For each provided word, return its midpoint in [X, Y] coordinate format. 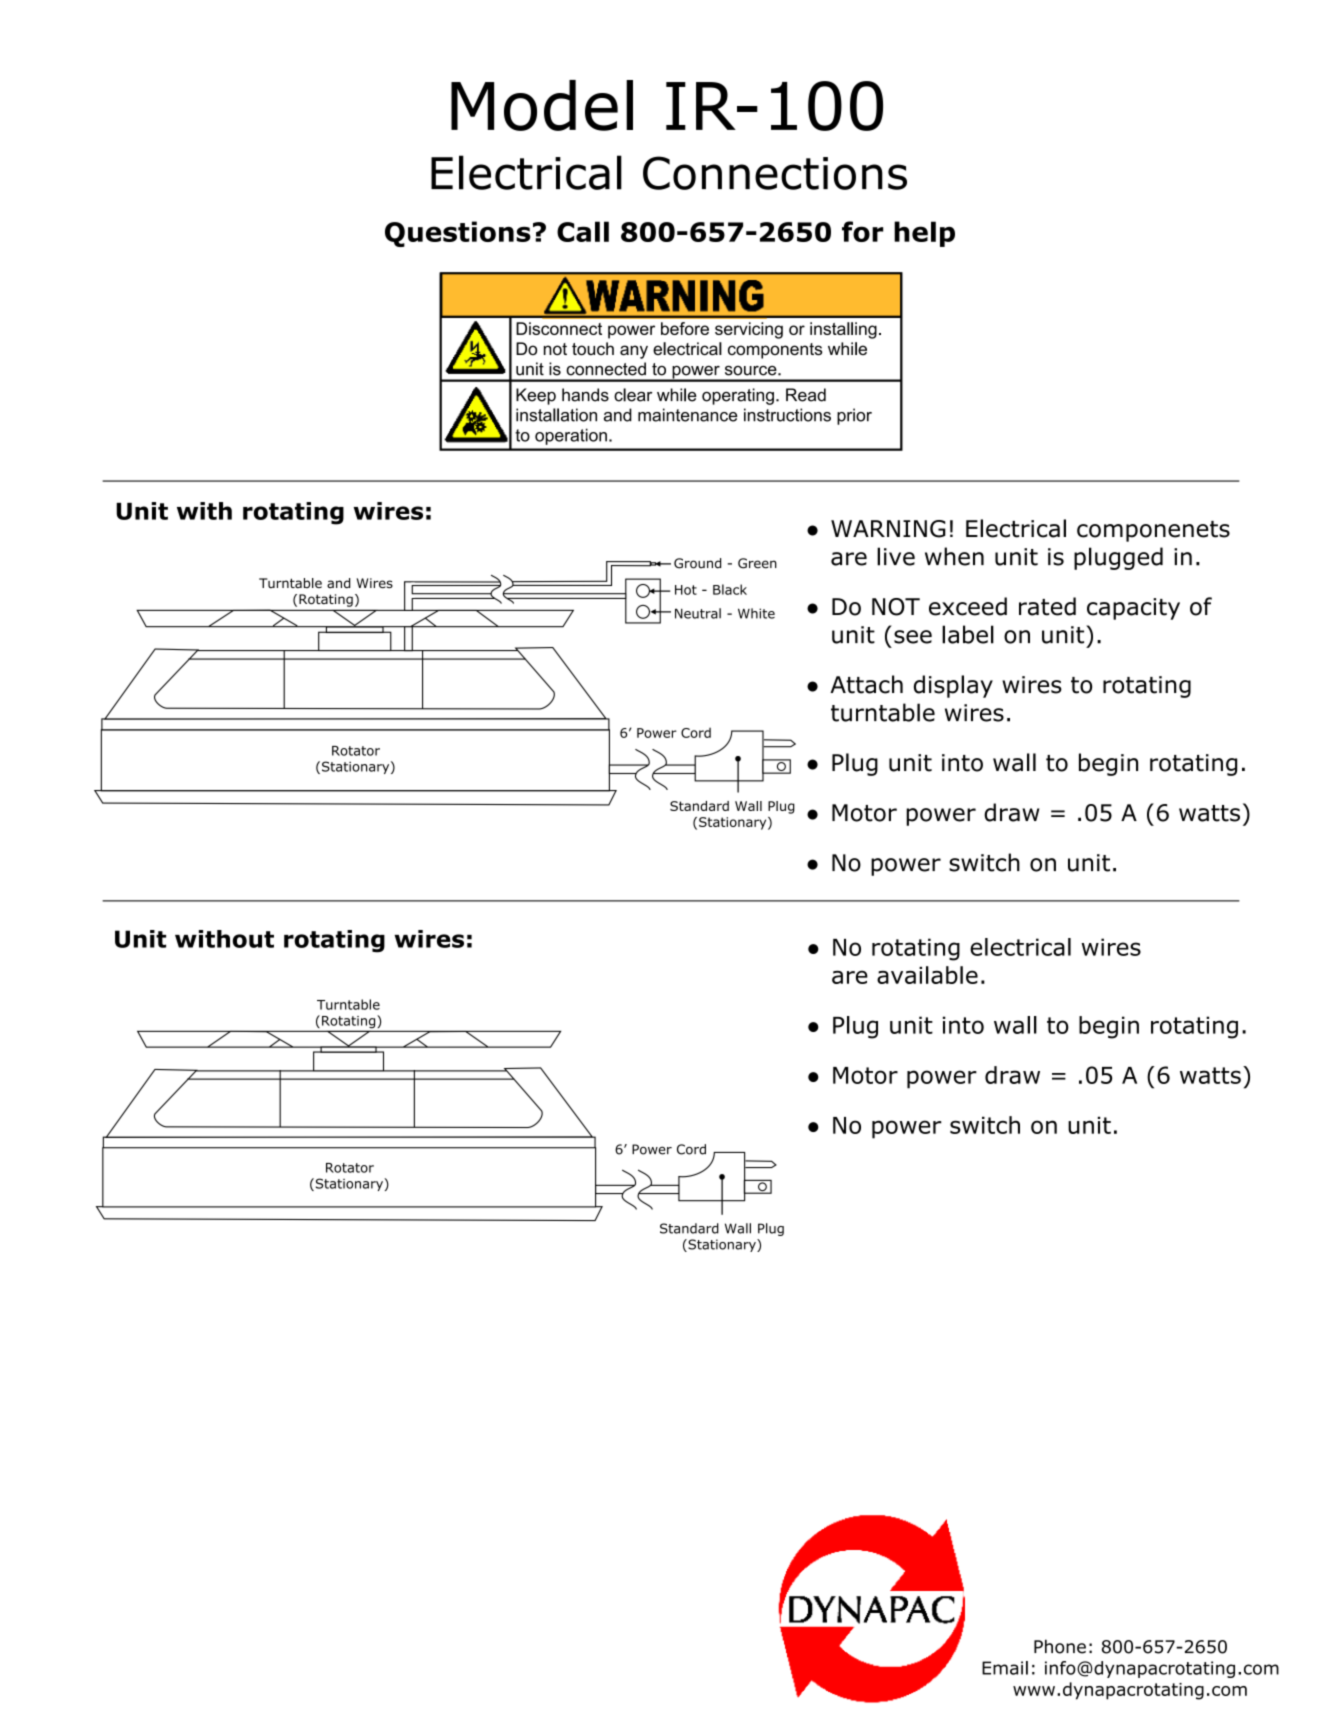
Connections [775, 173]
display [953, 686]
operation [571, 436]
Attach [866, 684]
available [927, 975]
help [924, 234]
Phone [1060, 1646]
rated [1047, 606]
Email [1005, 1668]
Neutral [698, 613]
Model [542, 105]
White [756, 613]
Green [757, 563]
